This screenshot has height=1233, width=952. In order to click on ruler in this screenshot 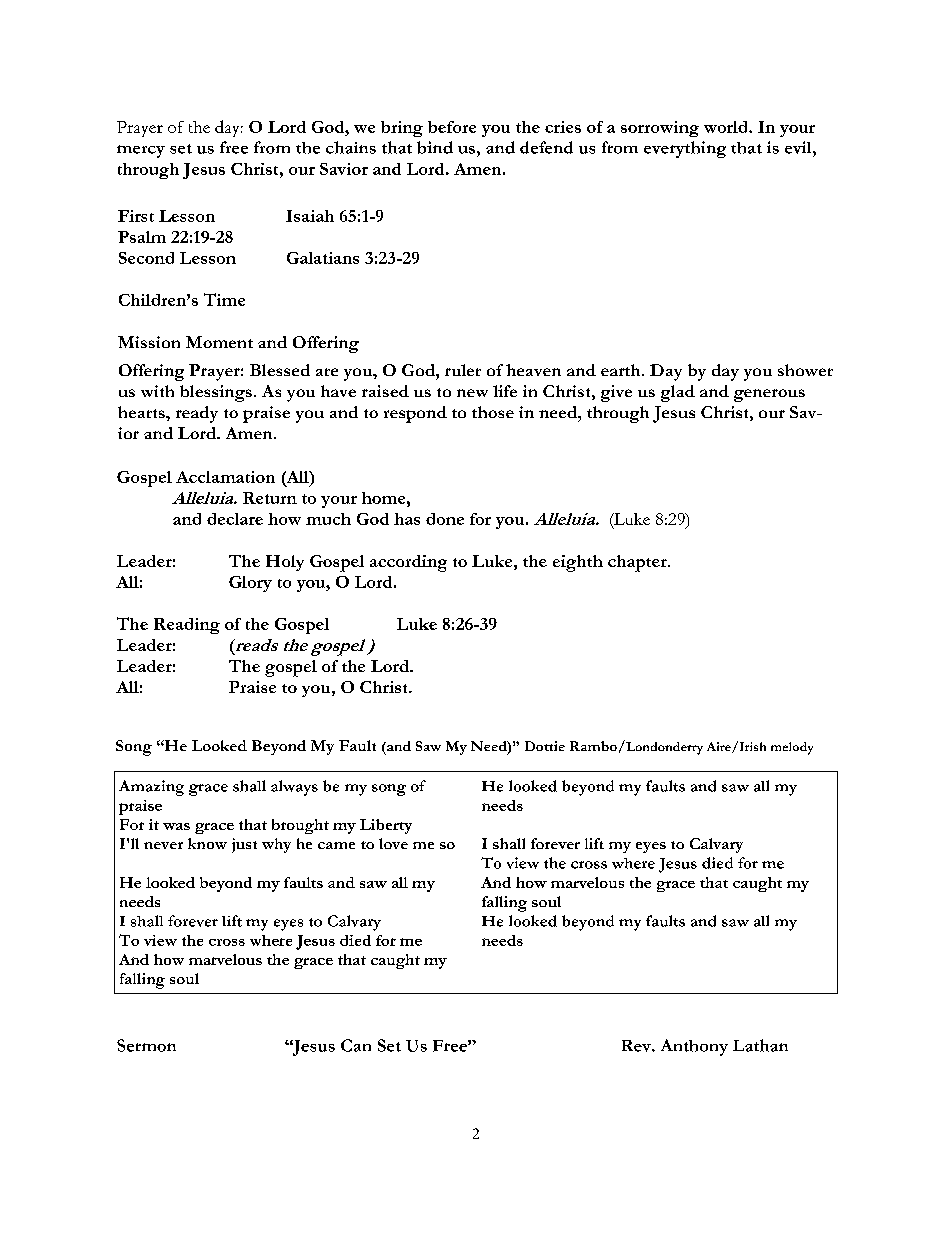, I will do `click(463, 370)`.
